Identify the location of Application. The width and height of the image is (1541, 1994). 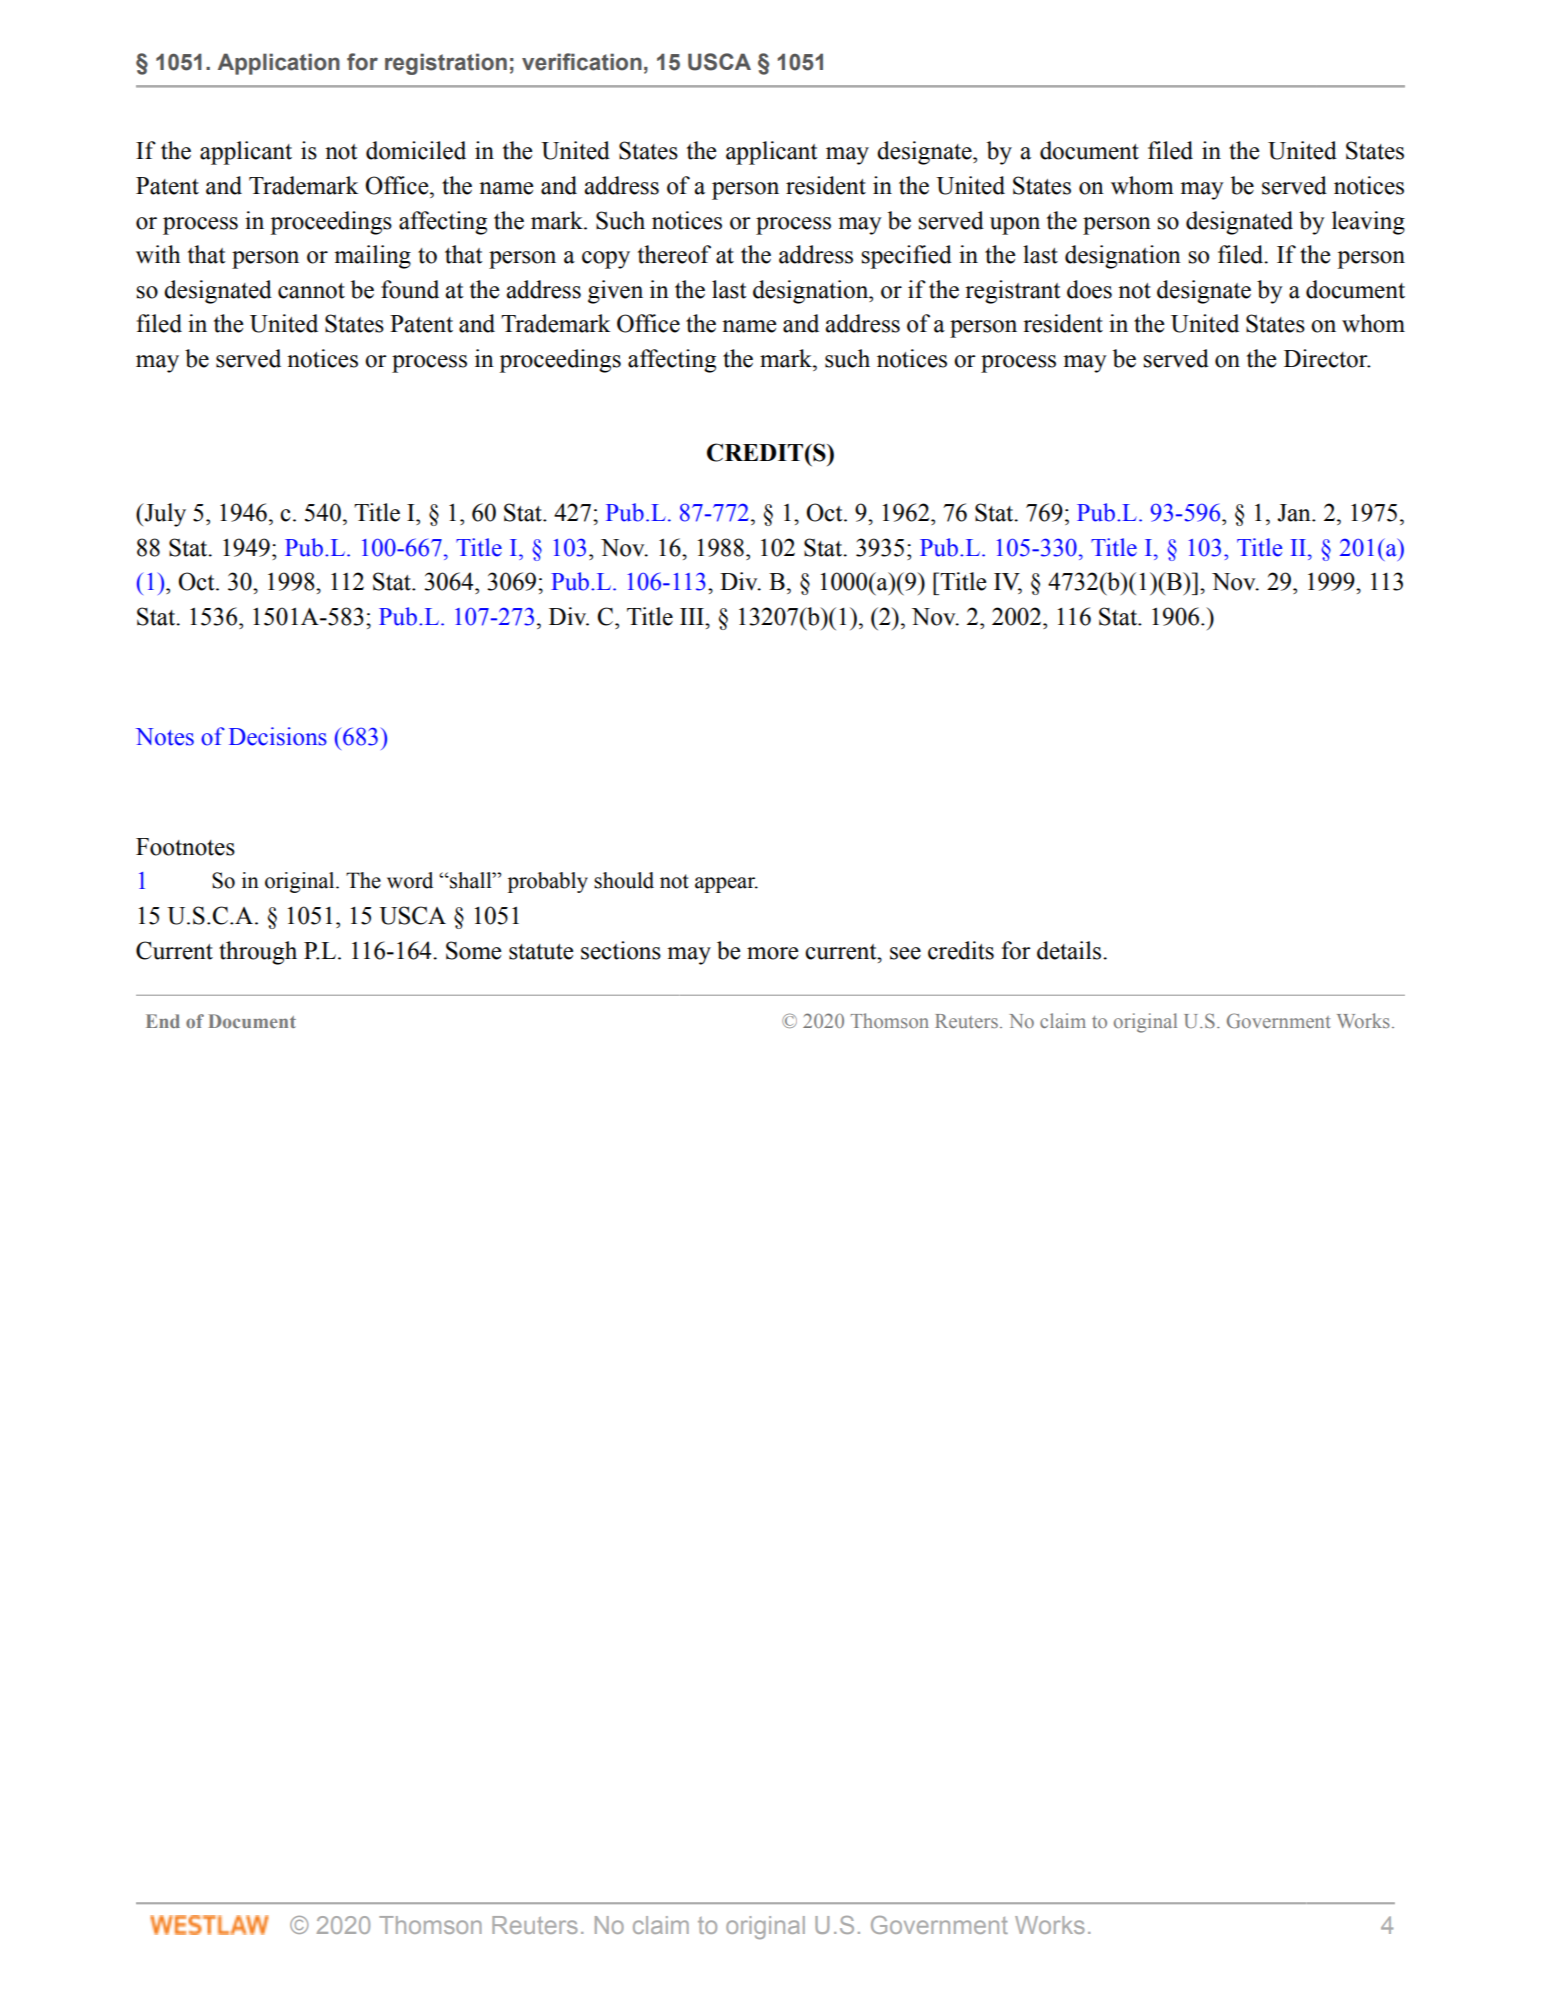
(279, 64).
